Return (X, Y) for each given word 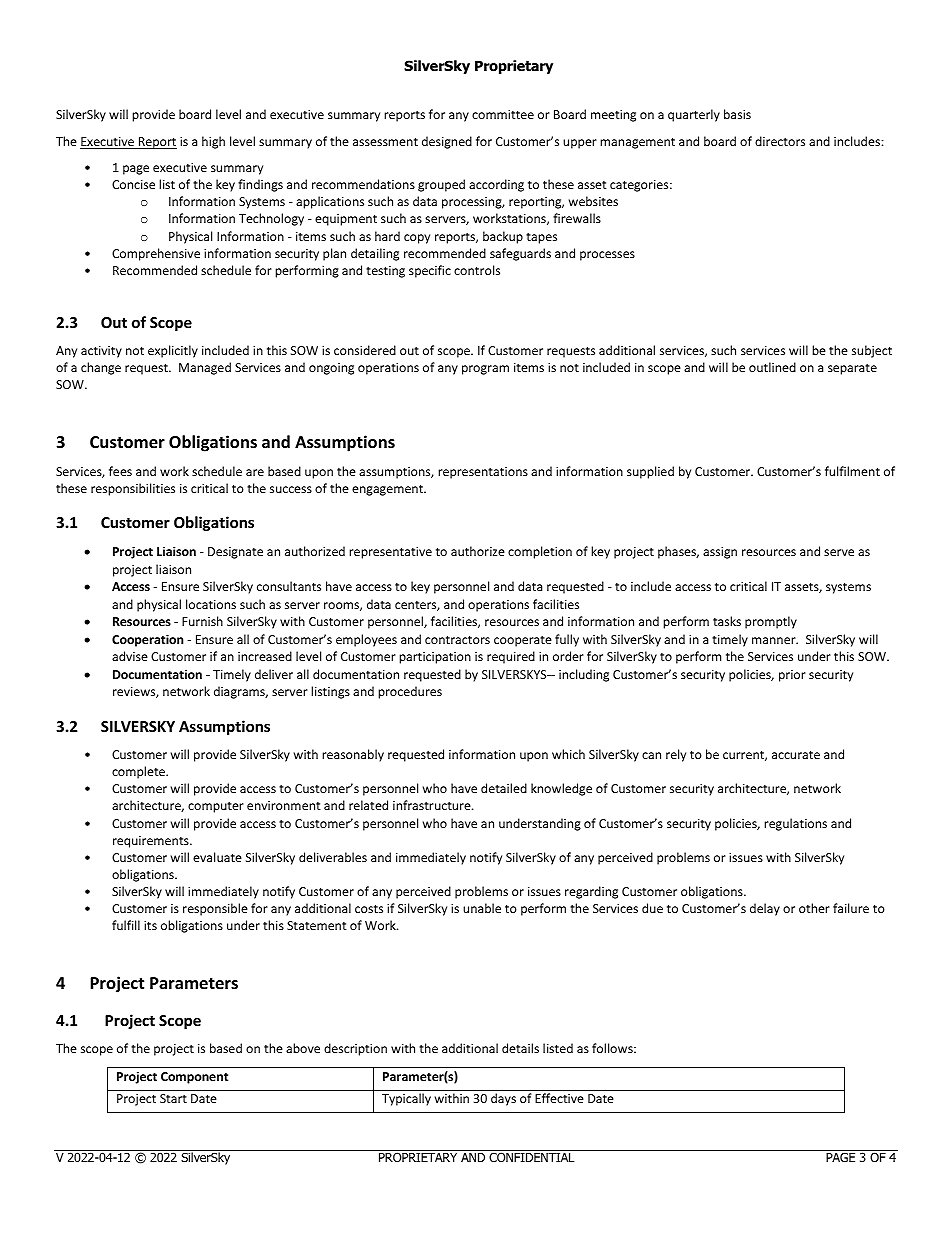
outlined (772, 367)
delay (765, 909)
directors (780, 141)
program (485, 370)
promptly (771, 622)
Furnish (202, 621)
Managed (205, 368)
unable (482, 908)
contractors (457, 640)
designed (447, 142)
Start (173, 1098)
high (213, 142)
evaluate (217, 857)
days (503, 1099)
